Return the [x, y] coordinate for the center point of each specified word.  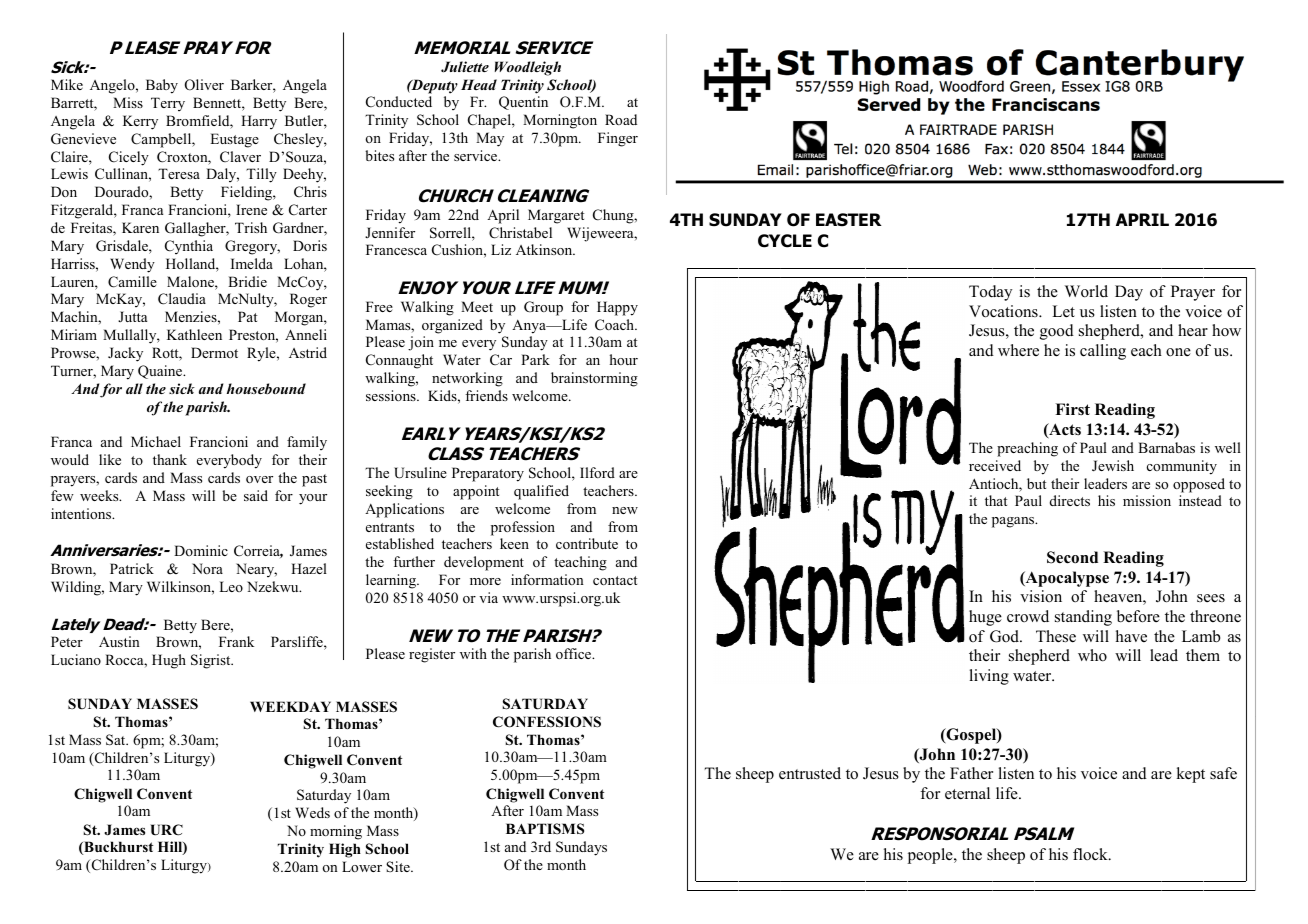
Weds [312, 812]
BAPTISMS [545, 829]
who [1092, 655]
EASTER [849, 220]
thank [170, 459]
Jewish [1113, 466]
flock [1091, 854]
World [1086, 291]
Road [621, 119]
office [575, 653]
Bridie [247, 281]
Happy [617, 308]
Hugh [169, 661]
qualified [541, 492]
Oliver [204, 85]
